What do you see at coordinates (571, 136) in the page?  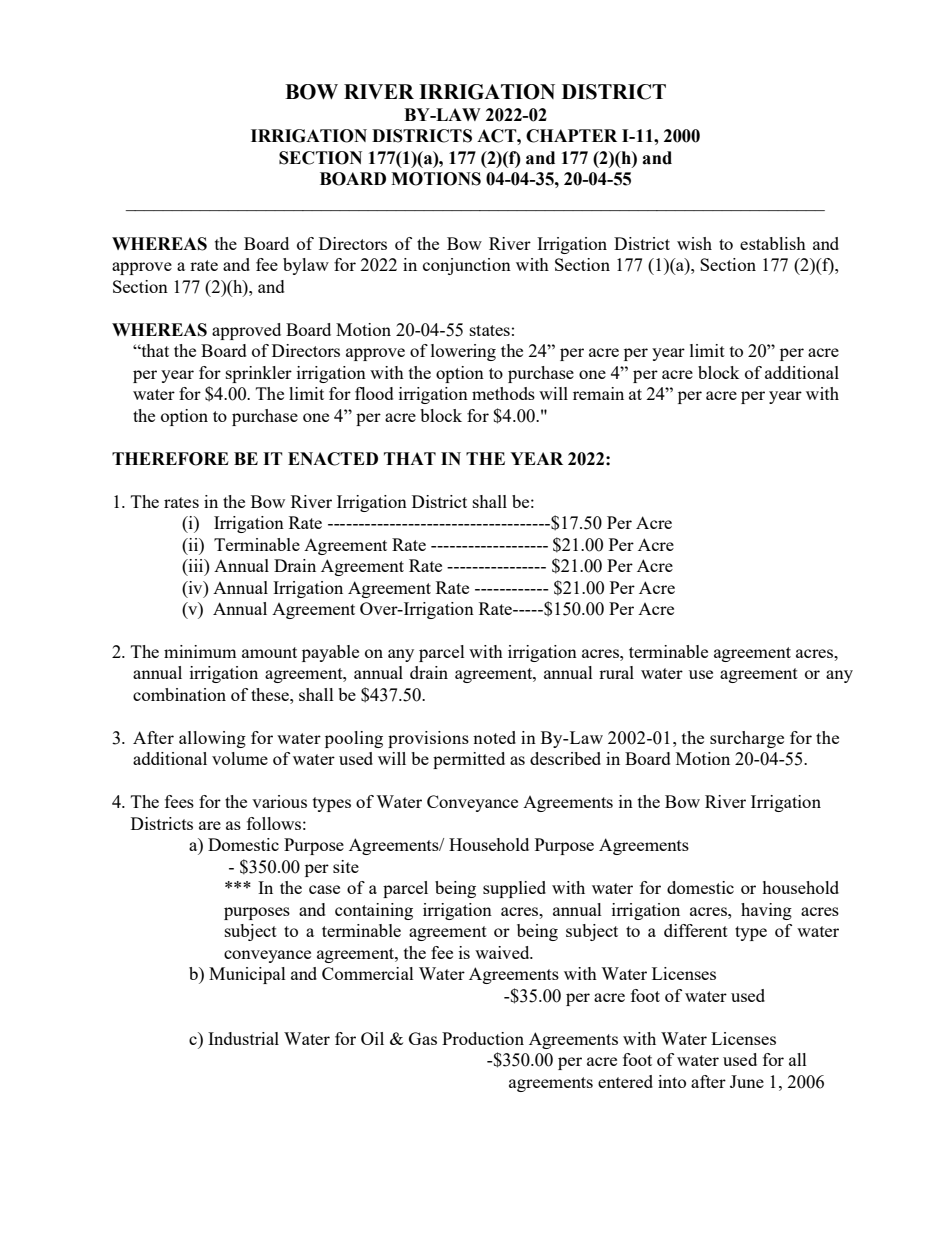 I see `CHAPTER` at bounding box center [571, 136].
